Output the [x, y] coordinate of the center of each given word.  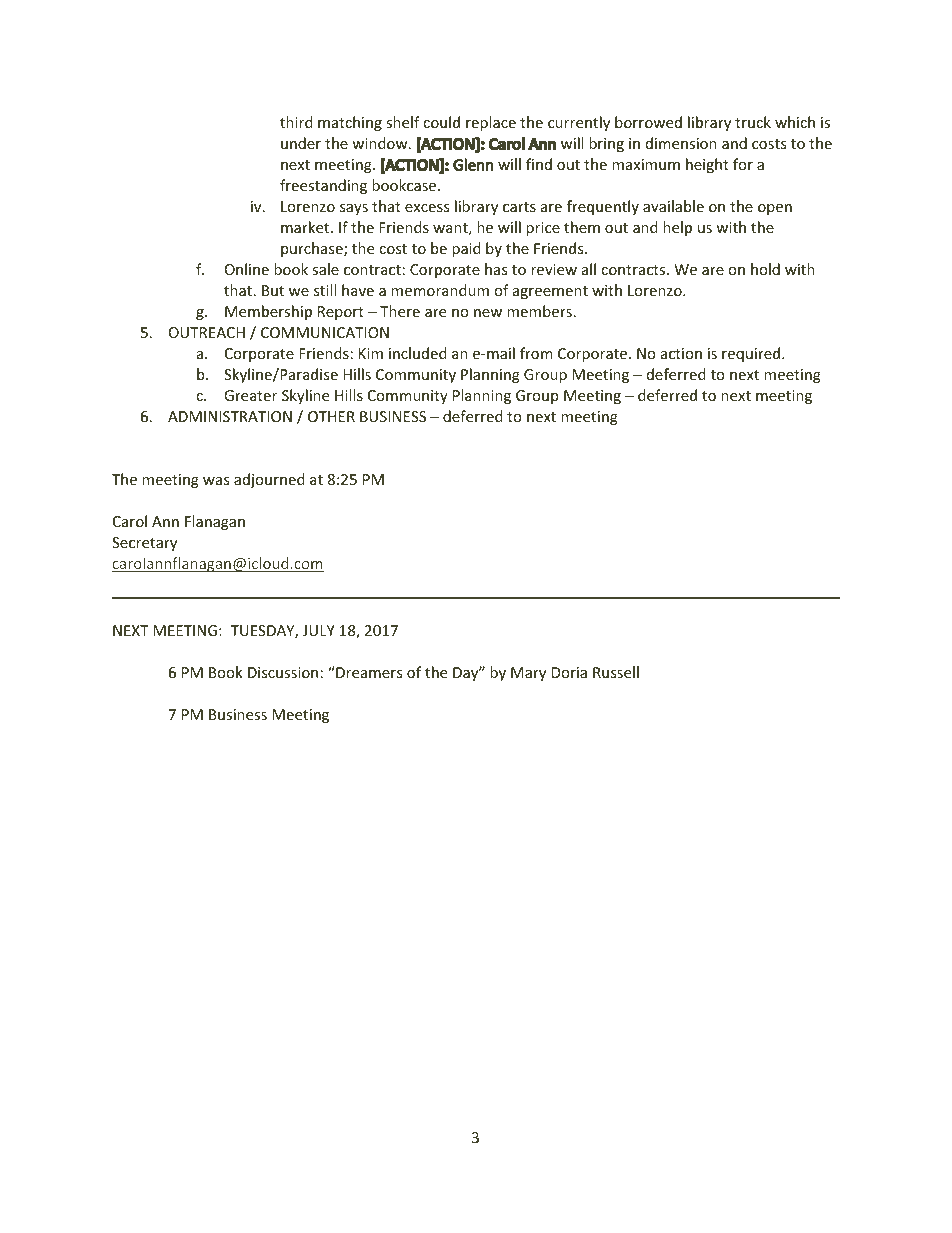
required [751, 354]
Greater [250, 395]
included [418, 353]
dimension [681, 143]
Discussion [283, 672]
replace [491, 123]
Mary [528, 674]
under [301, 143]
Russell [616, 672]
